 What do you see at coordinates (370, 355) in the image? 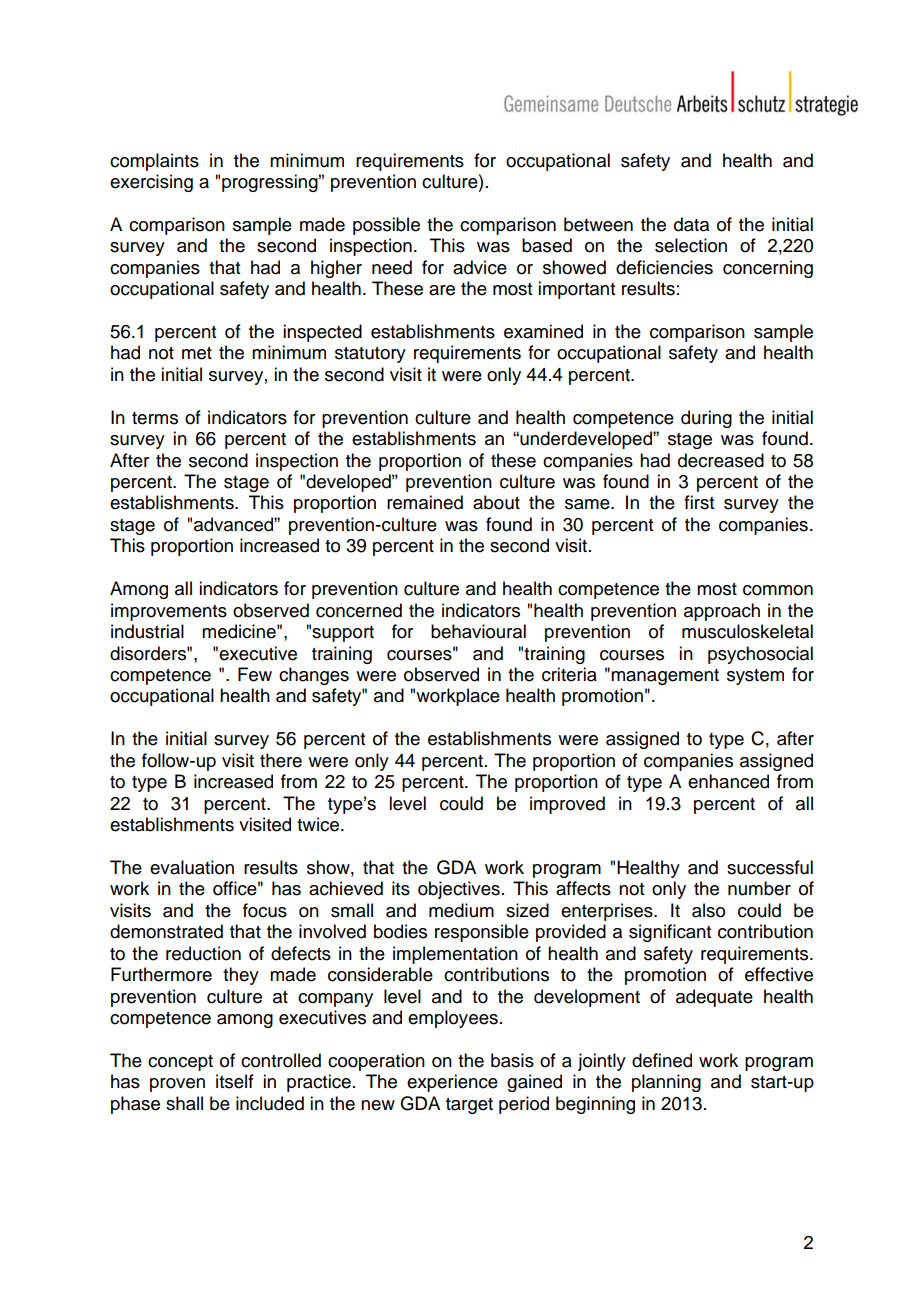
I see `statutory` at bounding box center [370, 355].
